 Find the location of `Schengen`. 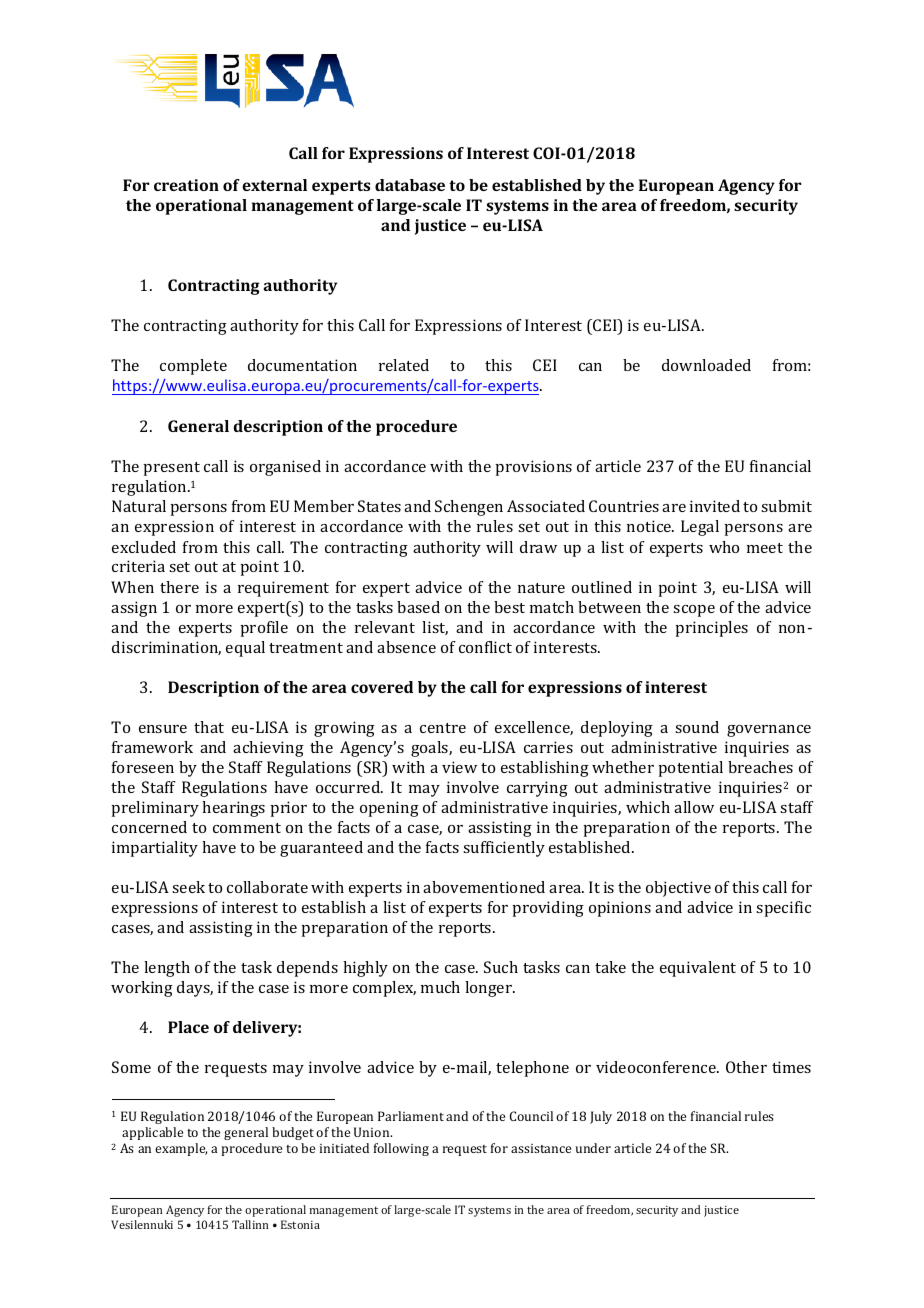

Schengen is located at coordinates (469, 508).
